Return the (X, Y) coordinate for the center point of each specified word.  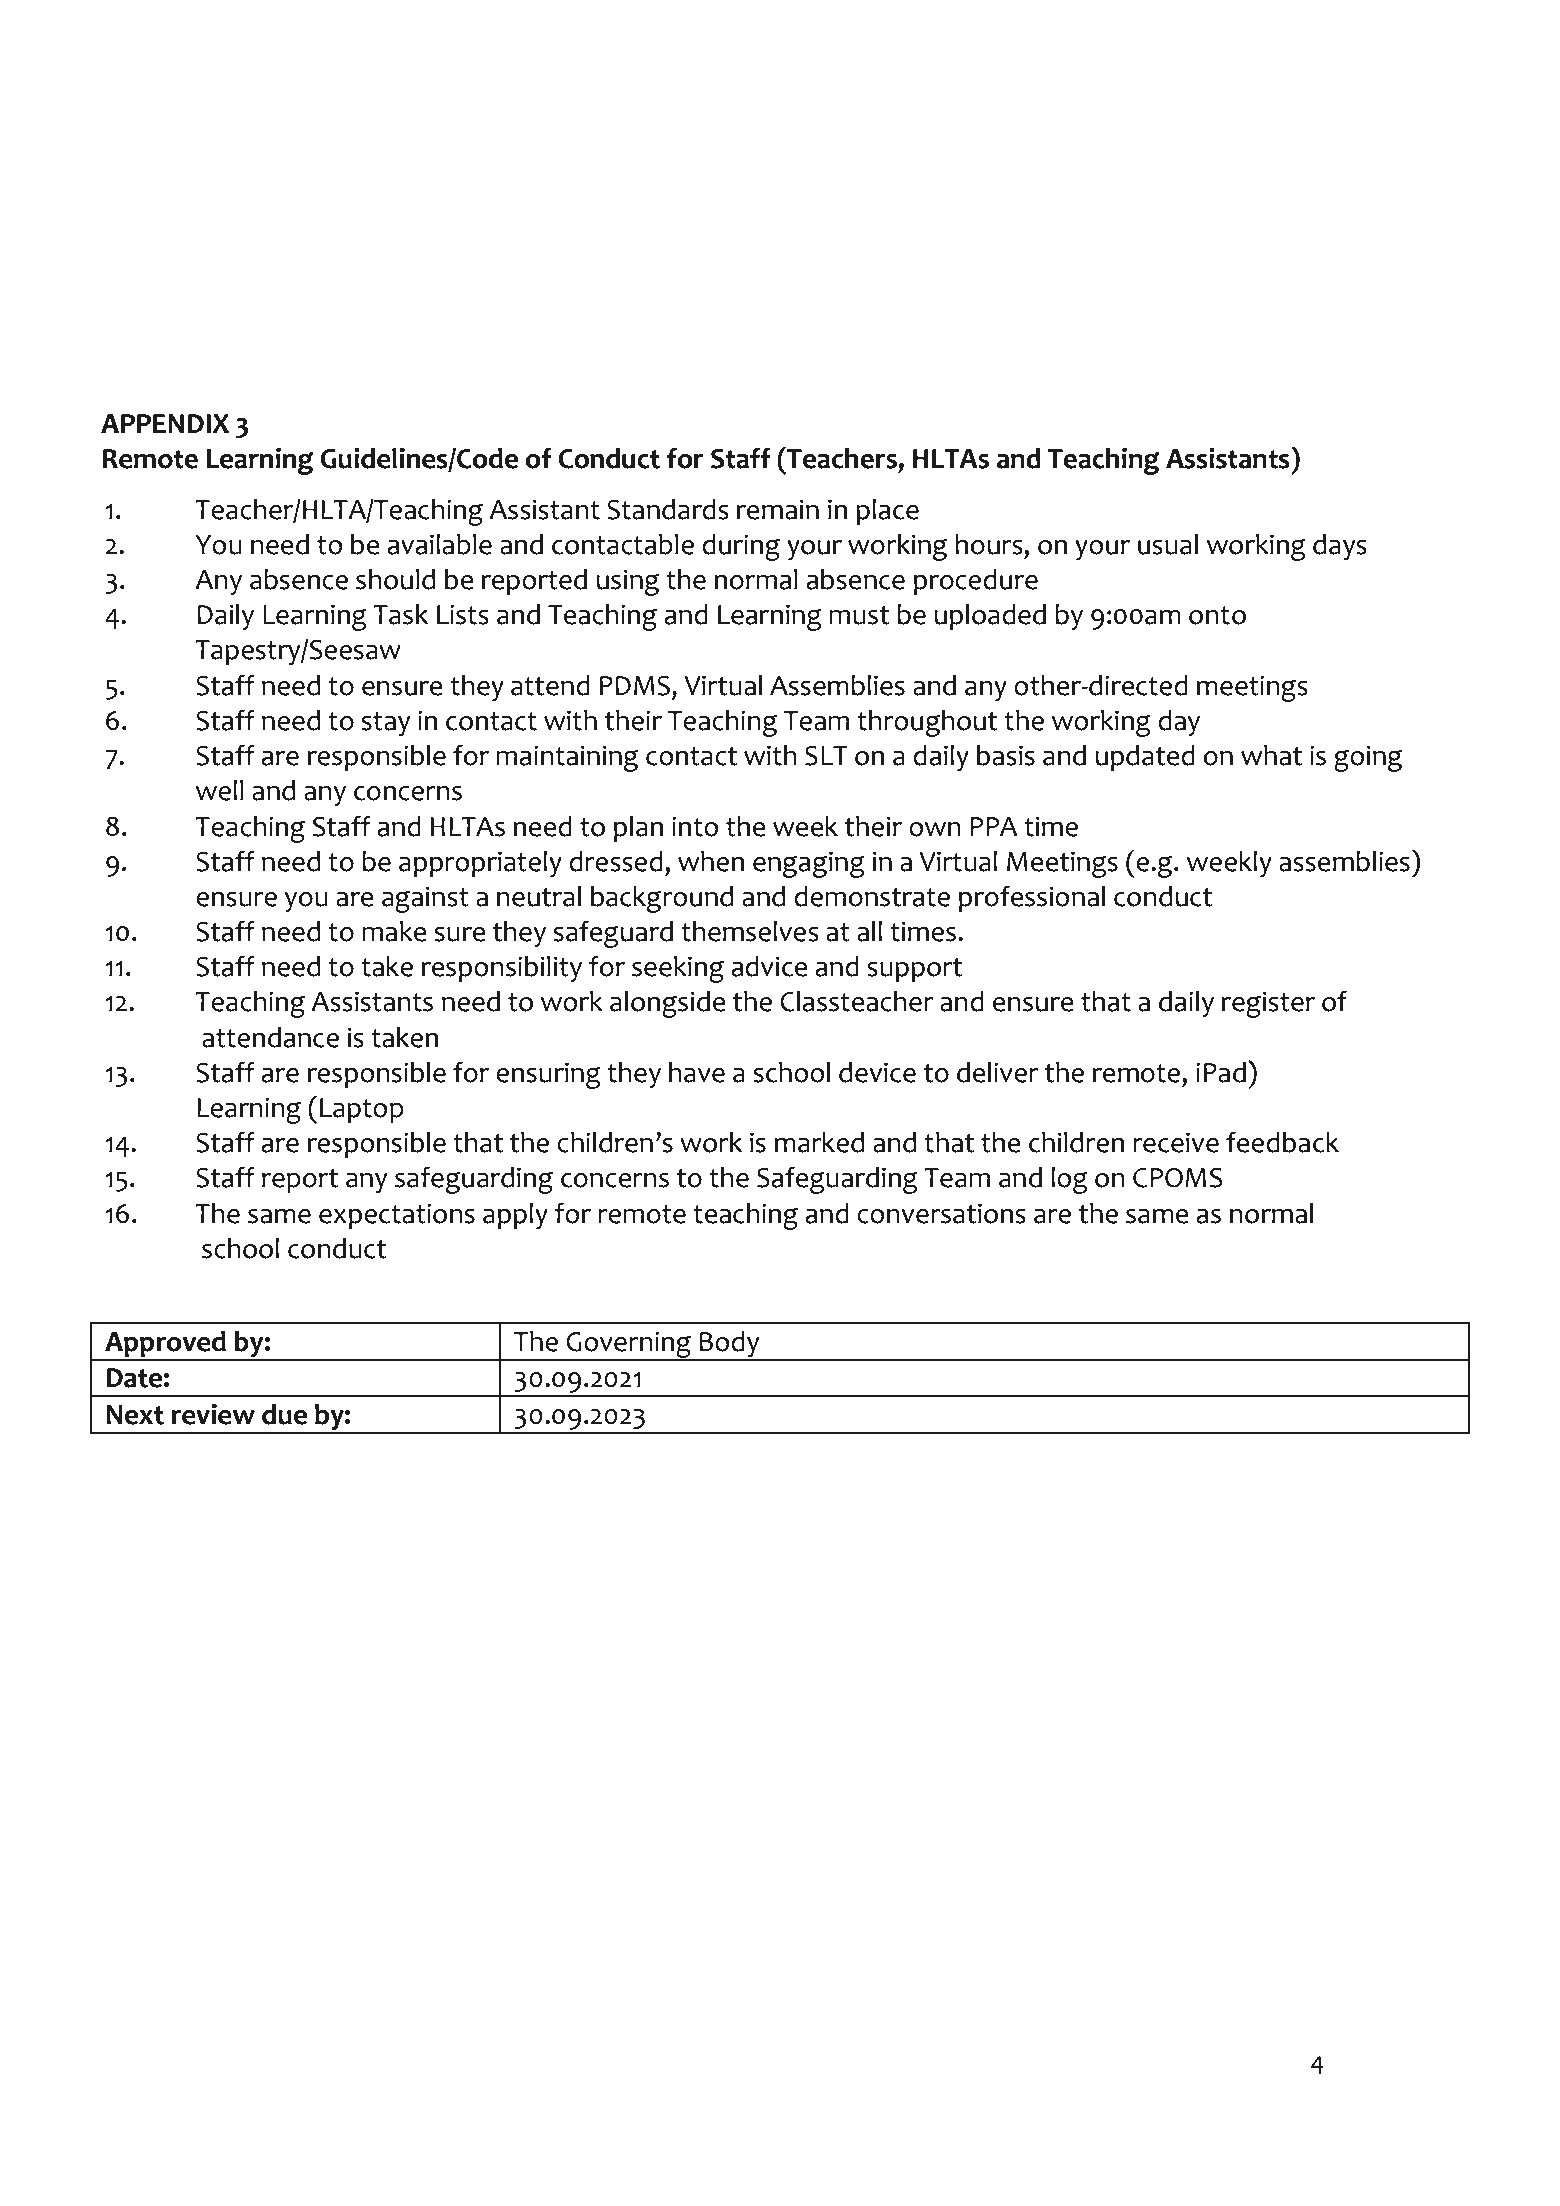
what (1271, 755)
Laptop (362, 1111)
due (284, 1414)
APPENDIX (165, 423)
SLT (826, 756)
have (697, 1072)
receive (1176, 1142)
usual (1168, 544)
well (220, 790)
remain (777, 509)
